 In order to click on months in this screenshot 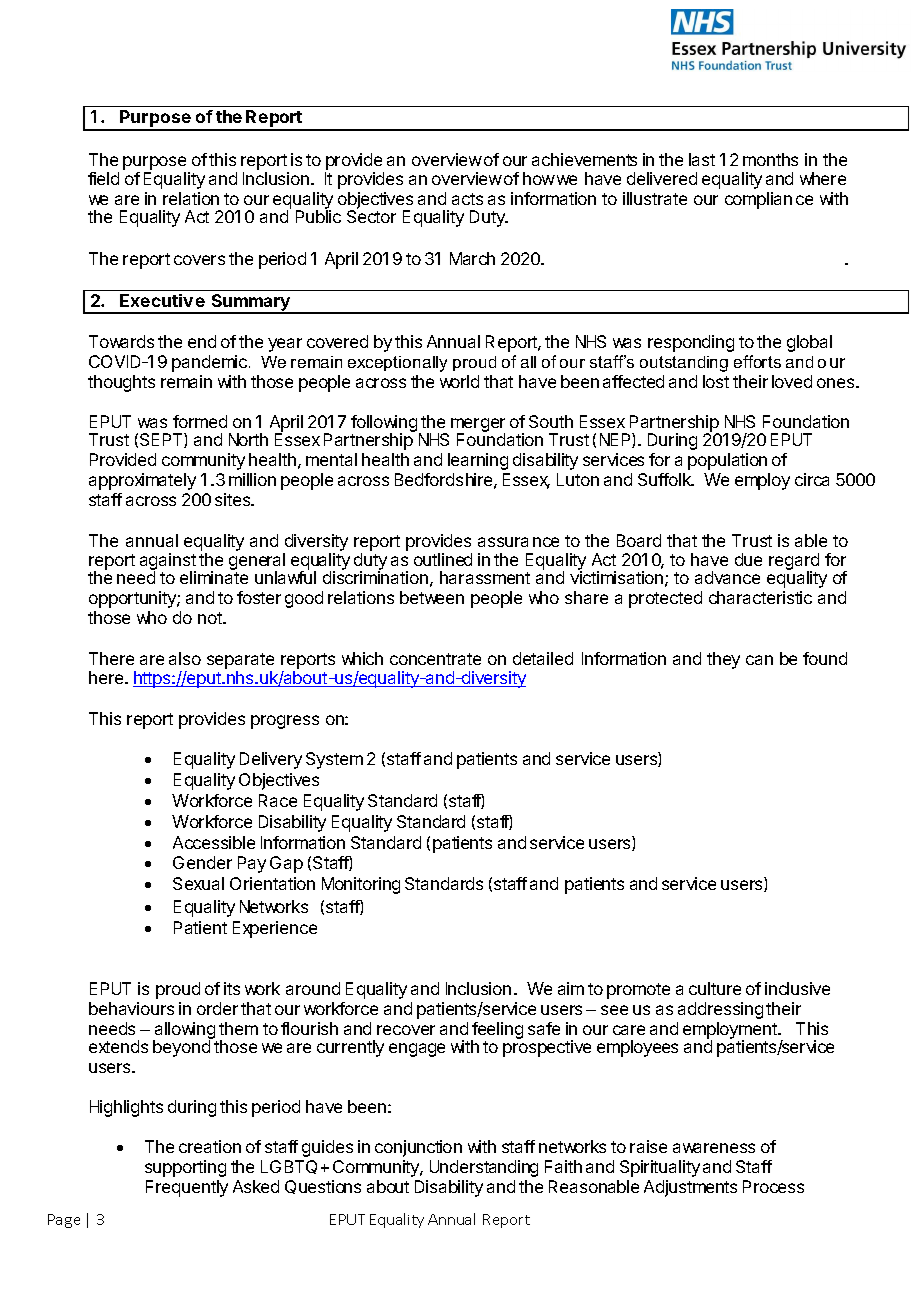, I will do `click(770, 159)`.
